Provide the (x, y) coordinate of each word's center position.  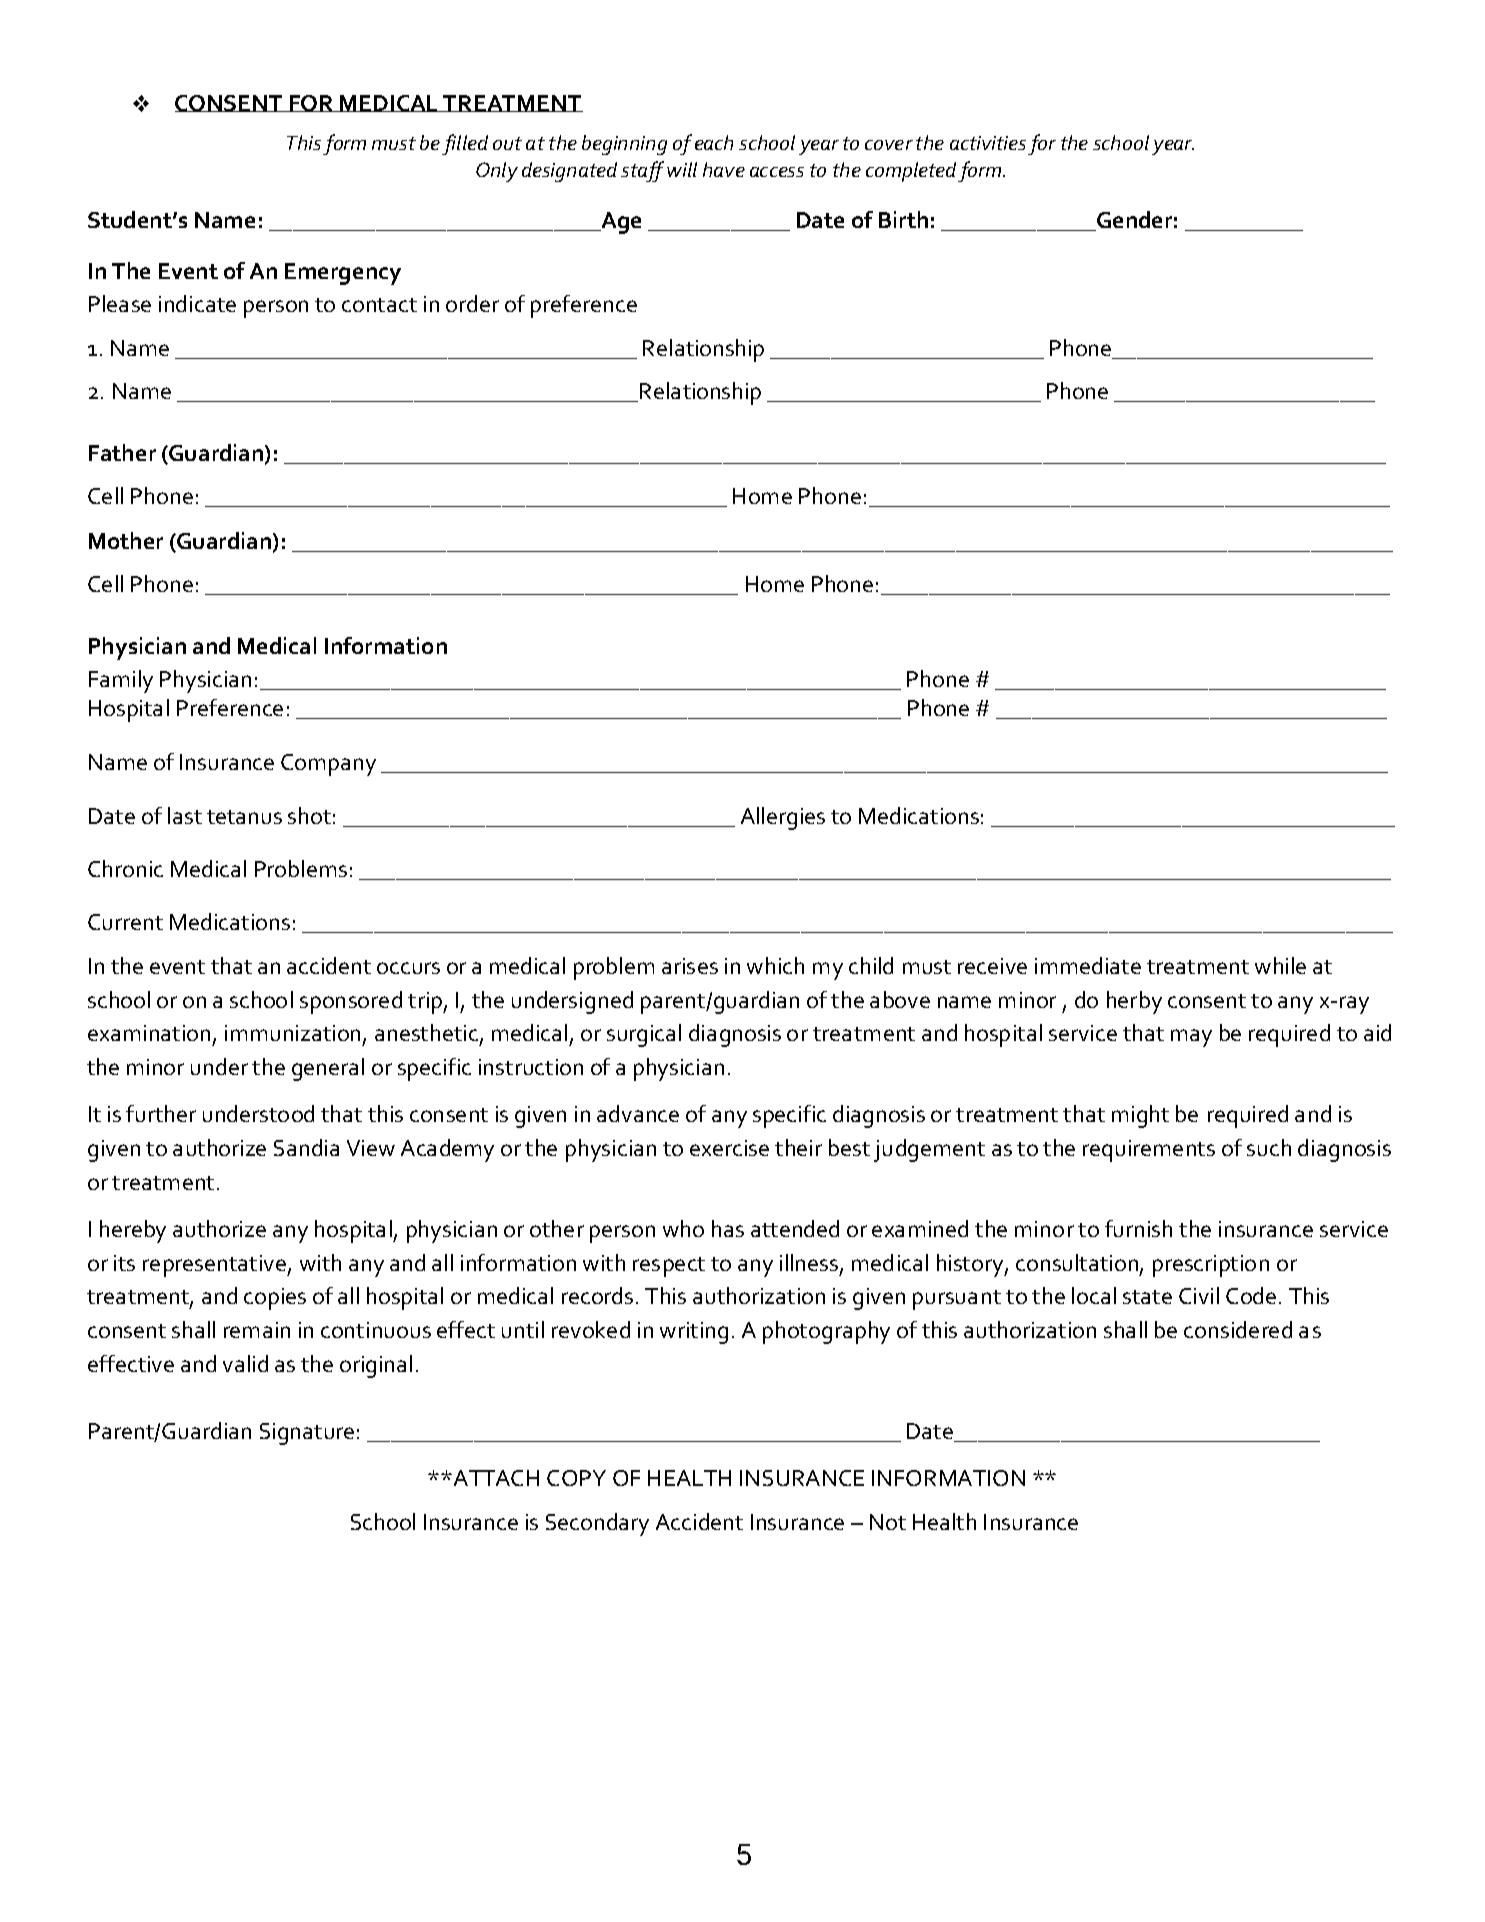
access (777, 172)
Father (122, 452)
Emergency (343, 274)
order (472, 303)
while (1280, 965)
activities (988, 143)
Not (888, 1522)
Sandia (306, 1147)
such (1269, 1147)
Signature (307, 1434)
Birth (903, 219)
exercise (729, 1148)
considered (1238, 1329)
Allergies (783, 818)
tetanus (244, 817)
